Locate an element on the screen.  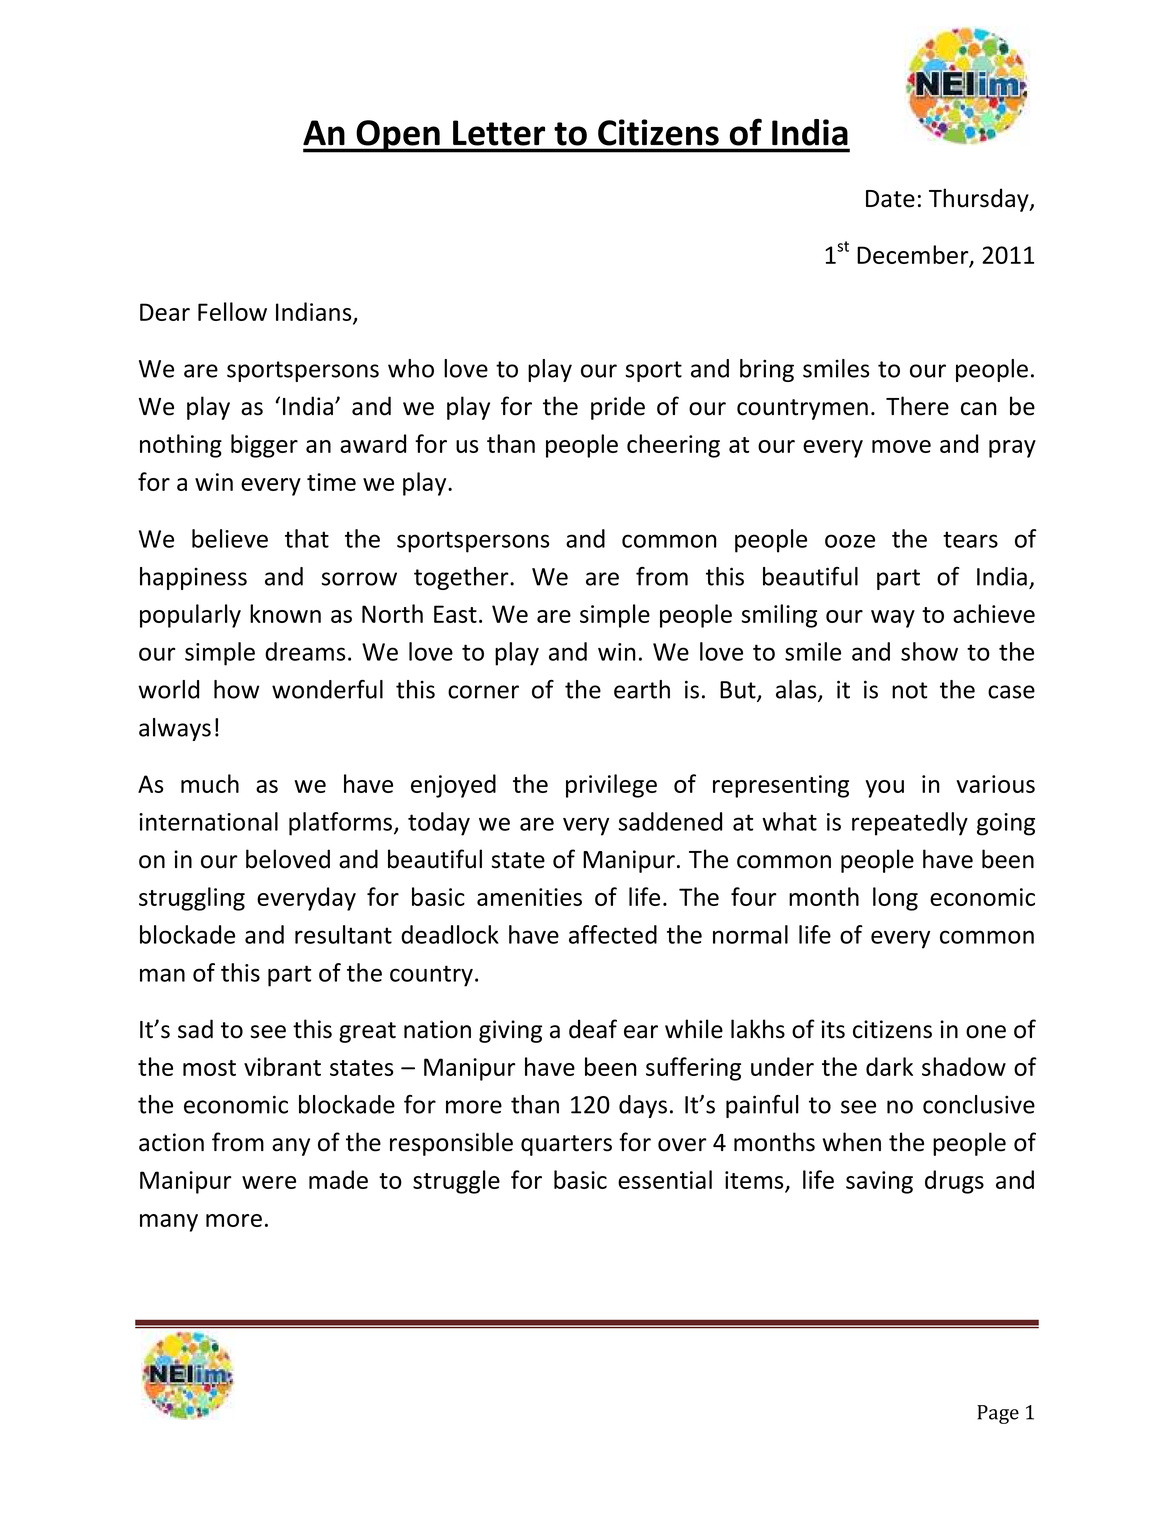
affected is located at coordinates (613, 934).
